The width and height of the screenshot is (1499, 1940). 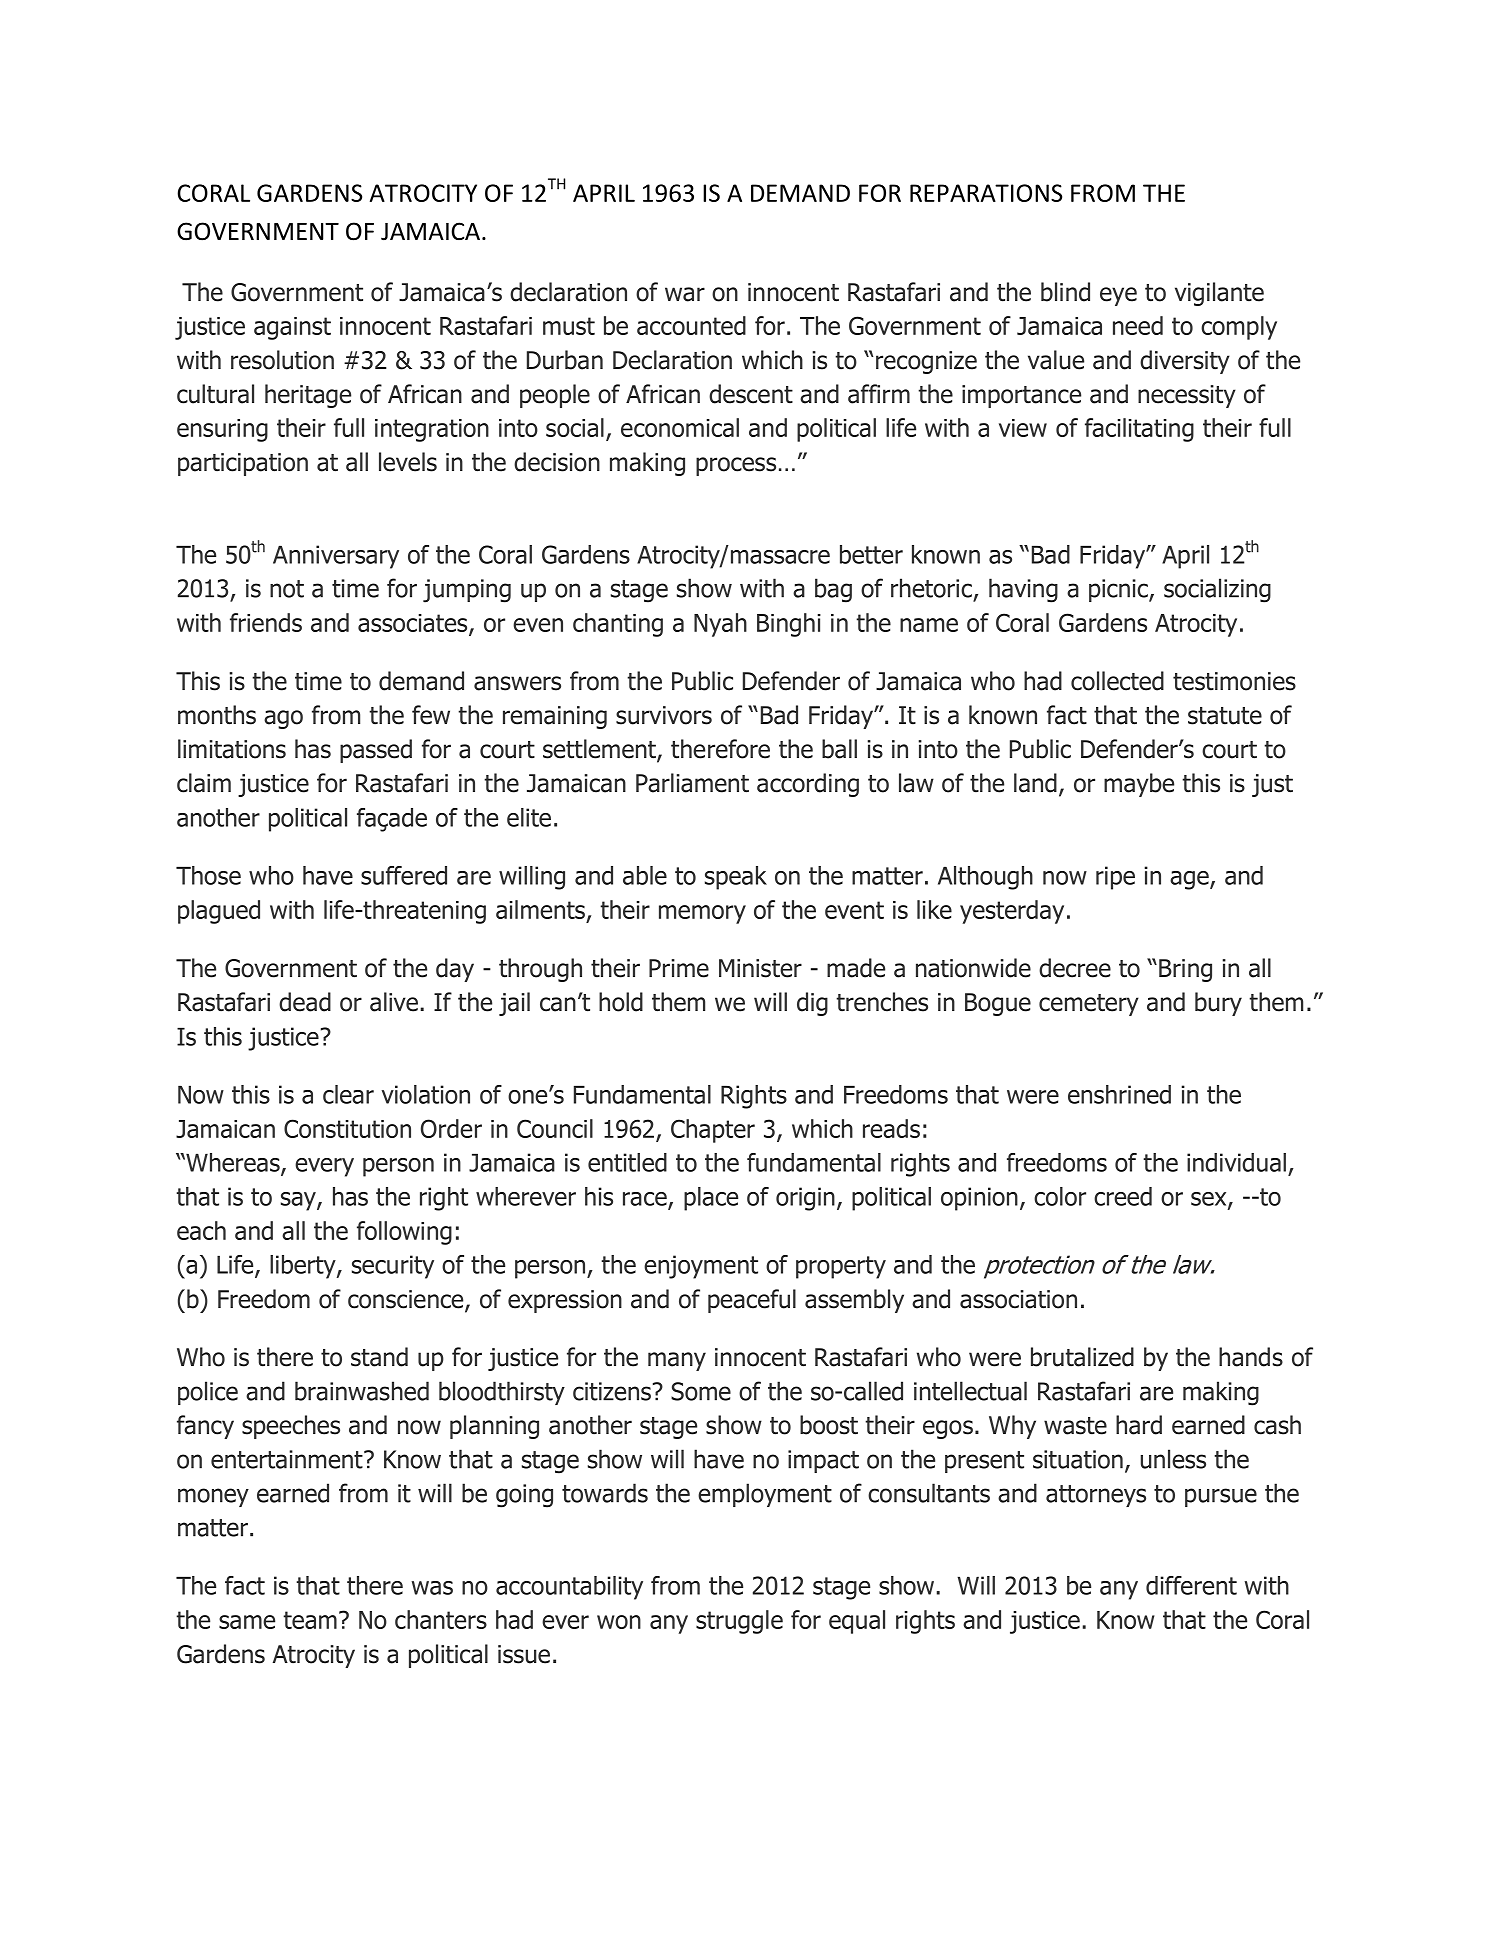 What do you see at coordinates (702, 914) in the screenshot?
I see `memory` at bounding box center [702, 914].
